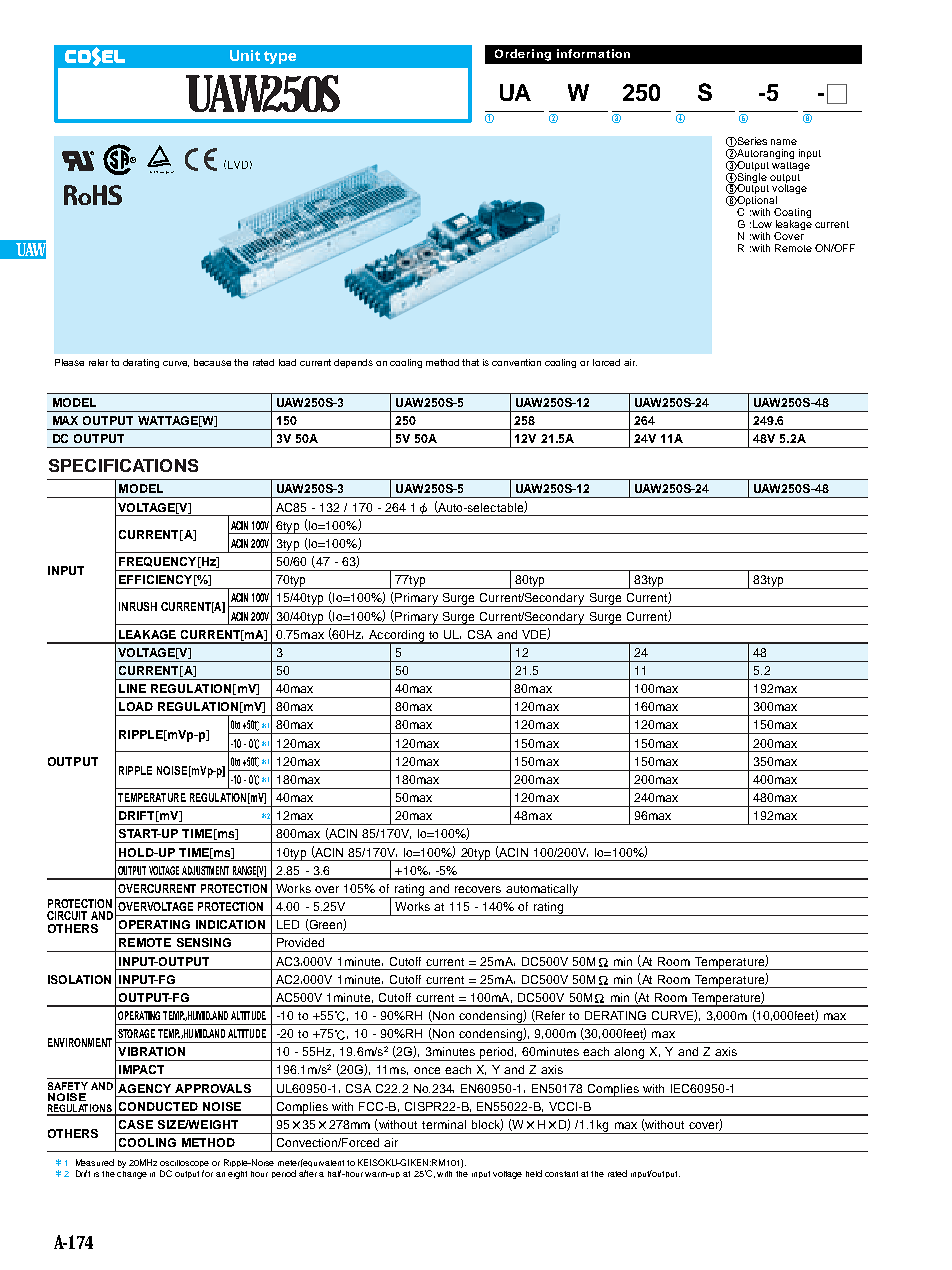  What do you see at coordinates (138, 606) in the screenshot?
I see `INRUSH` at bounding box center [138, 606].
